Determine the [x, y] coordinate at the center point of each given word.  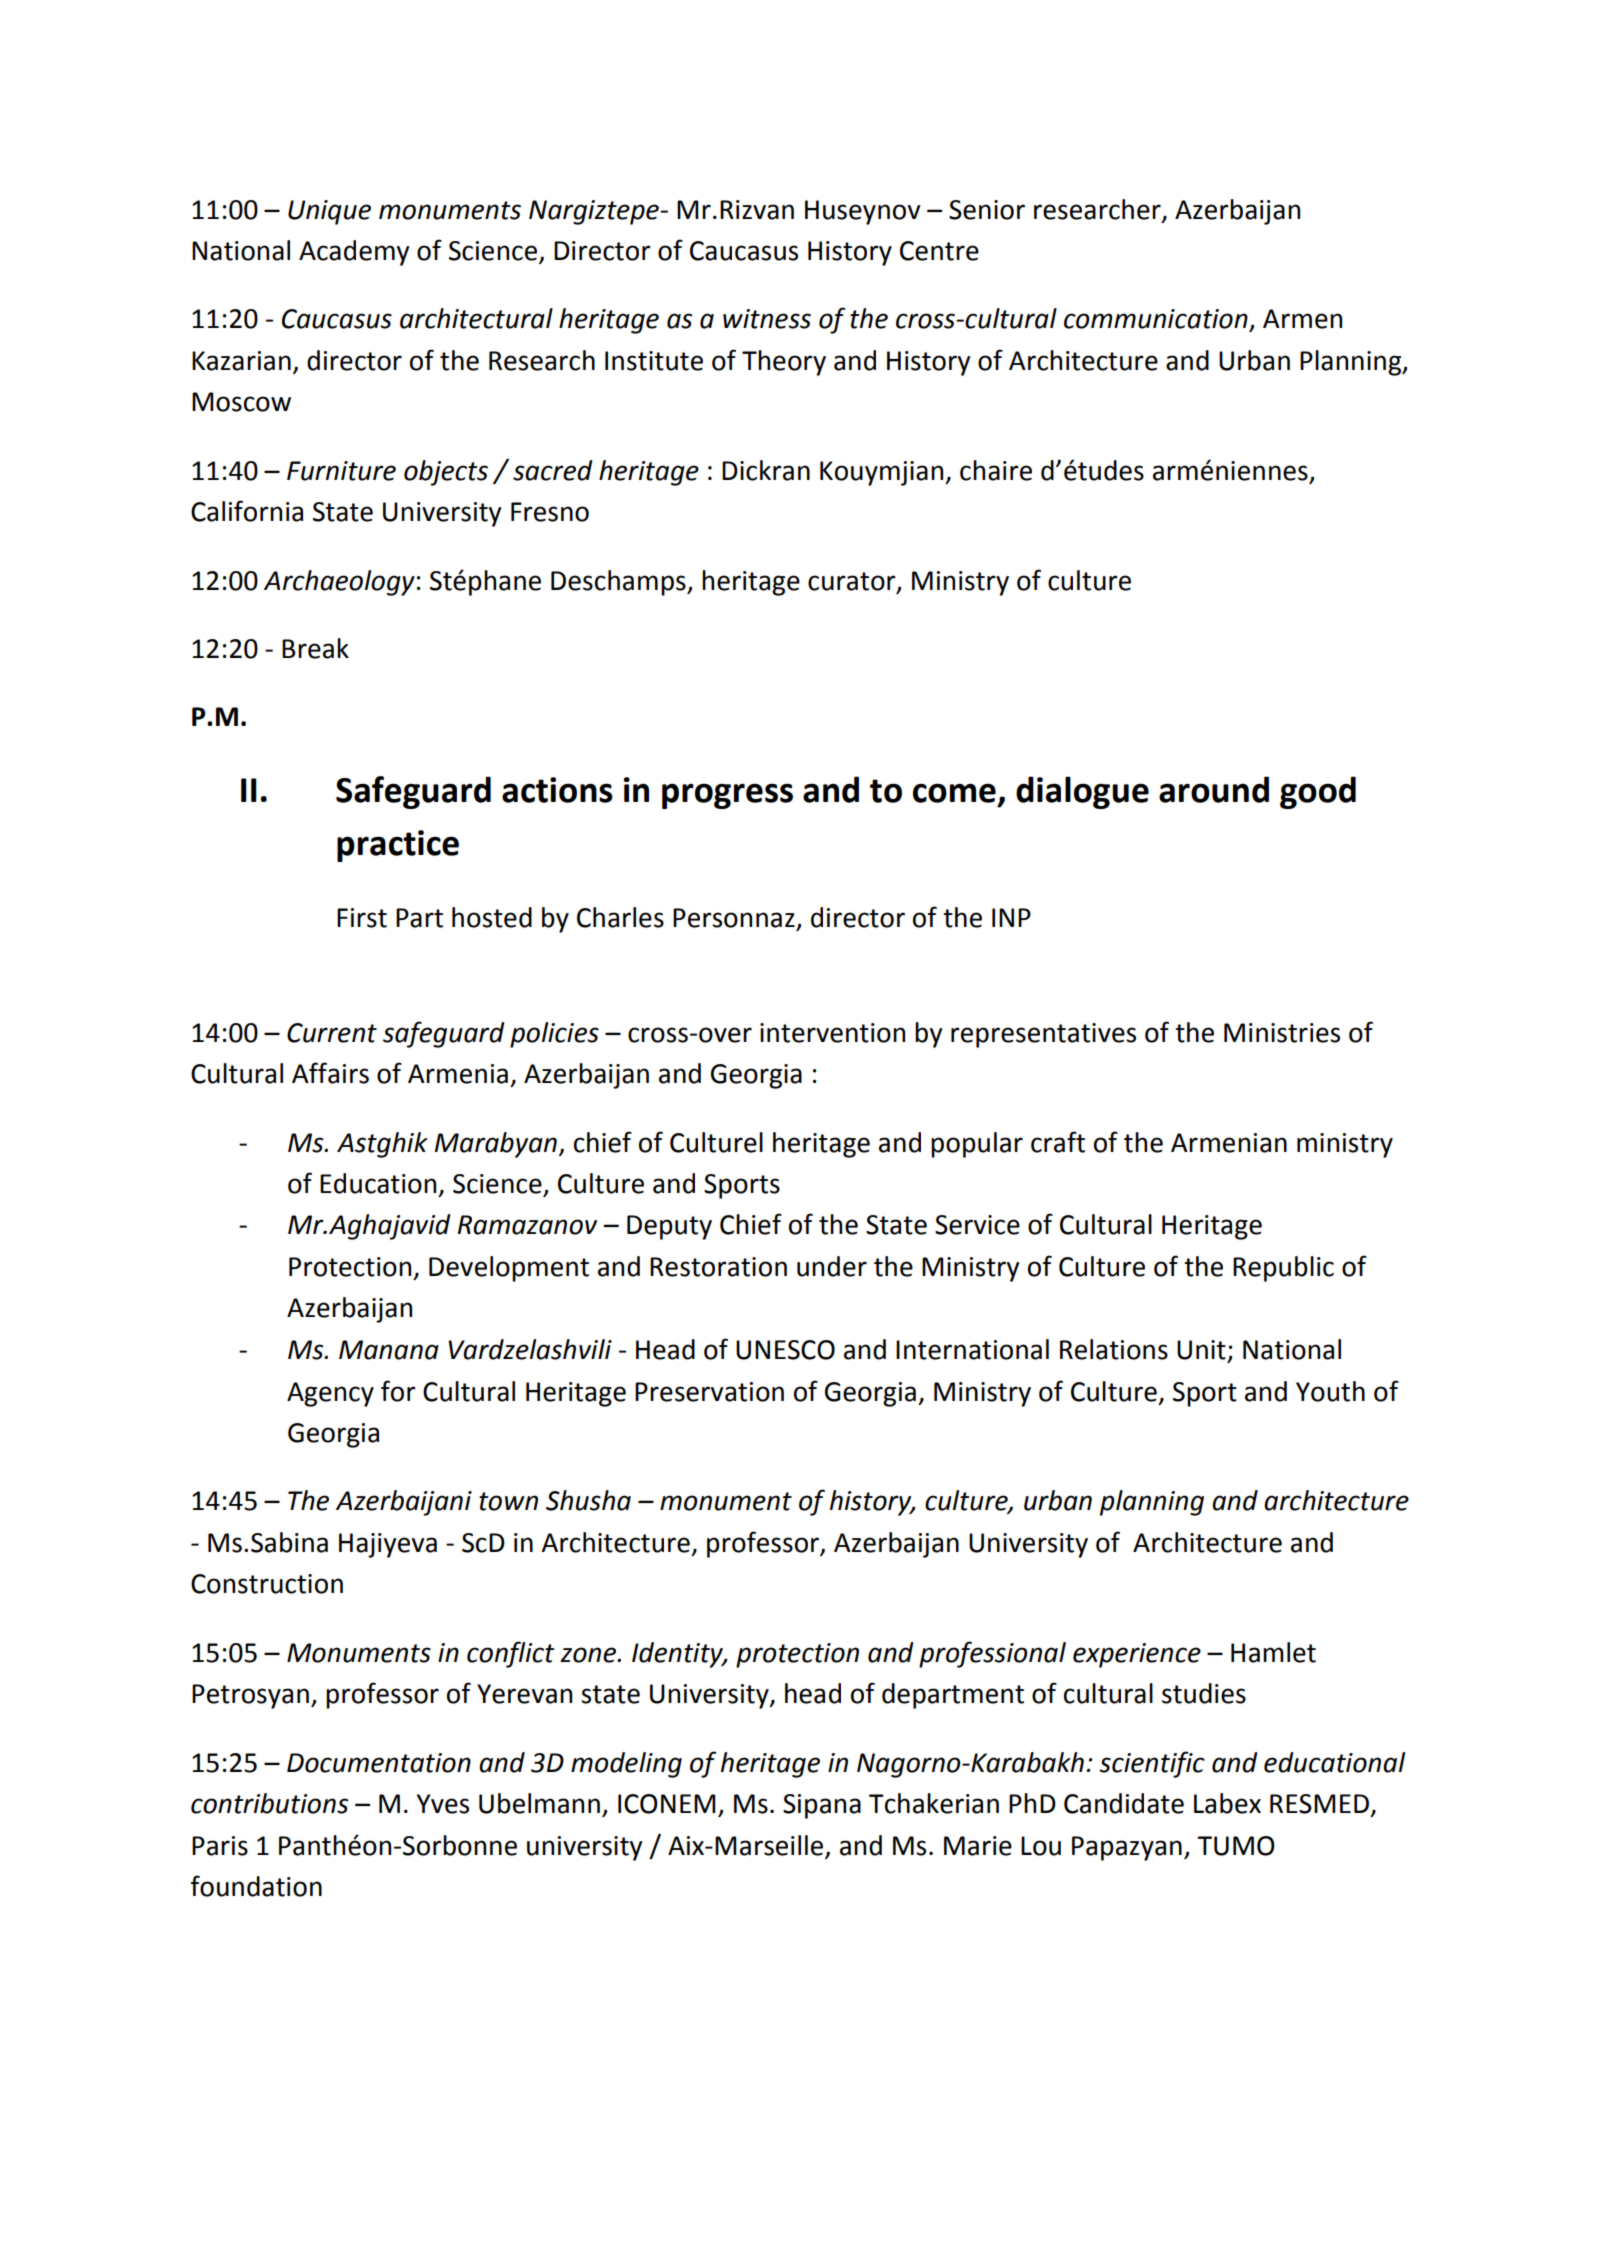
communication [1157, 320]
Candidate [1124, 1803]
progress [727, 796]
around [1214, 789]
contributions [269, 1803]
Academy [354, 253]
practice [398, 846]
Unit [1201, 1350]
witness [767, 319]
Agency [330, 1394]
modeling [626, 1765]
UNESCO [785, 1350]
